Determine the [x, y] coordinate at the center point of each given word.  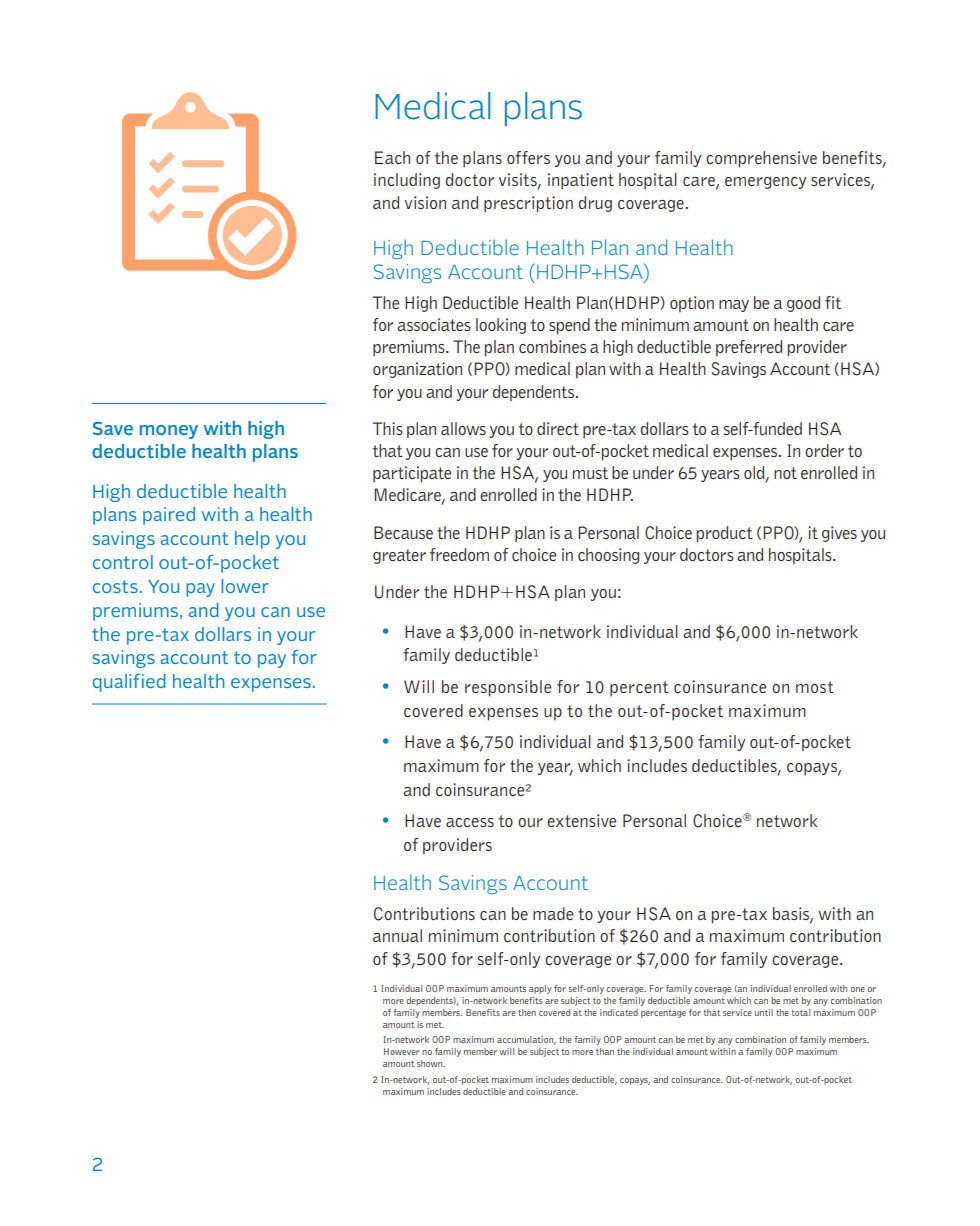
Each [392, 157]
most [815, 687]
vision [425, 202]
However [402, 1051]
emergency [765, 183]
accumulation [526, 1040]
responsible [508, 688]
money [169, 432]
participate [412, 474]
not [785, 473]
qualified [129, 683]
